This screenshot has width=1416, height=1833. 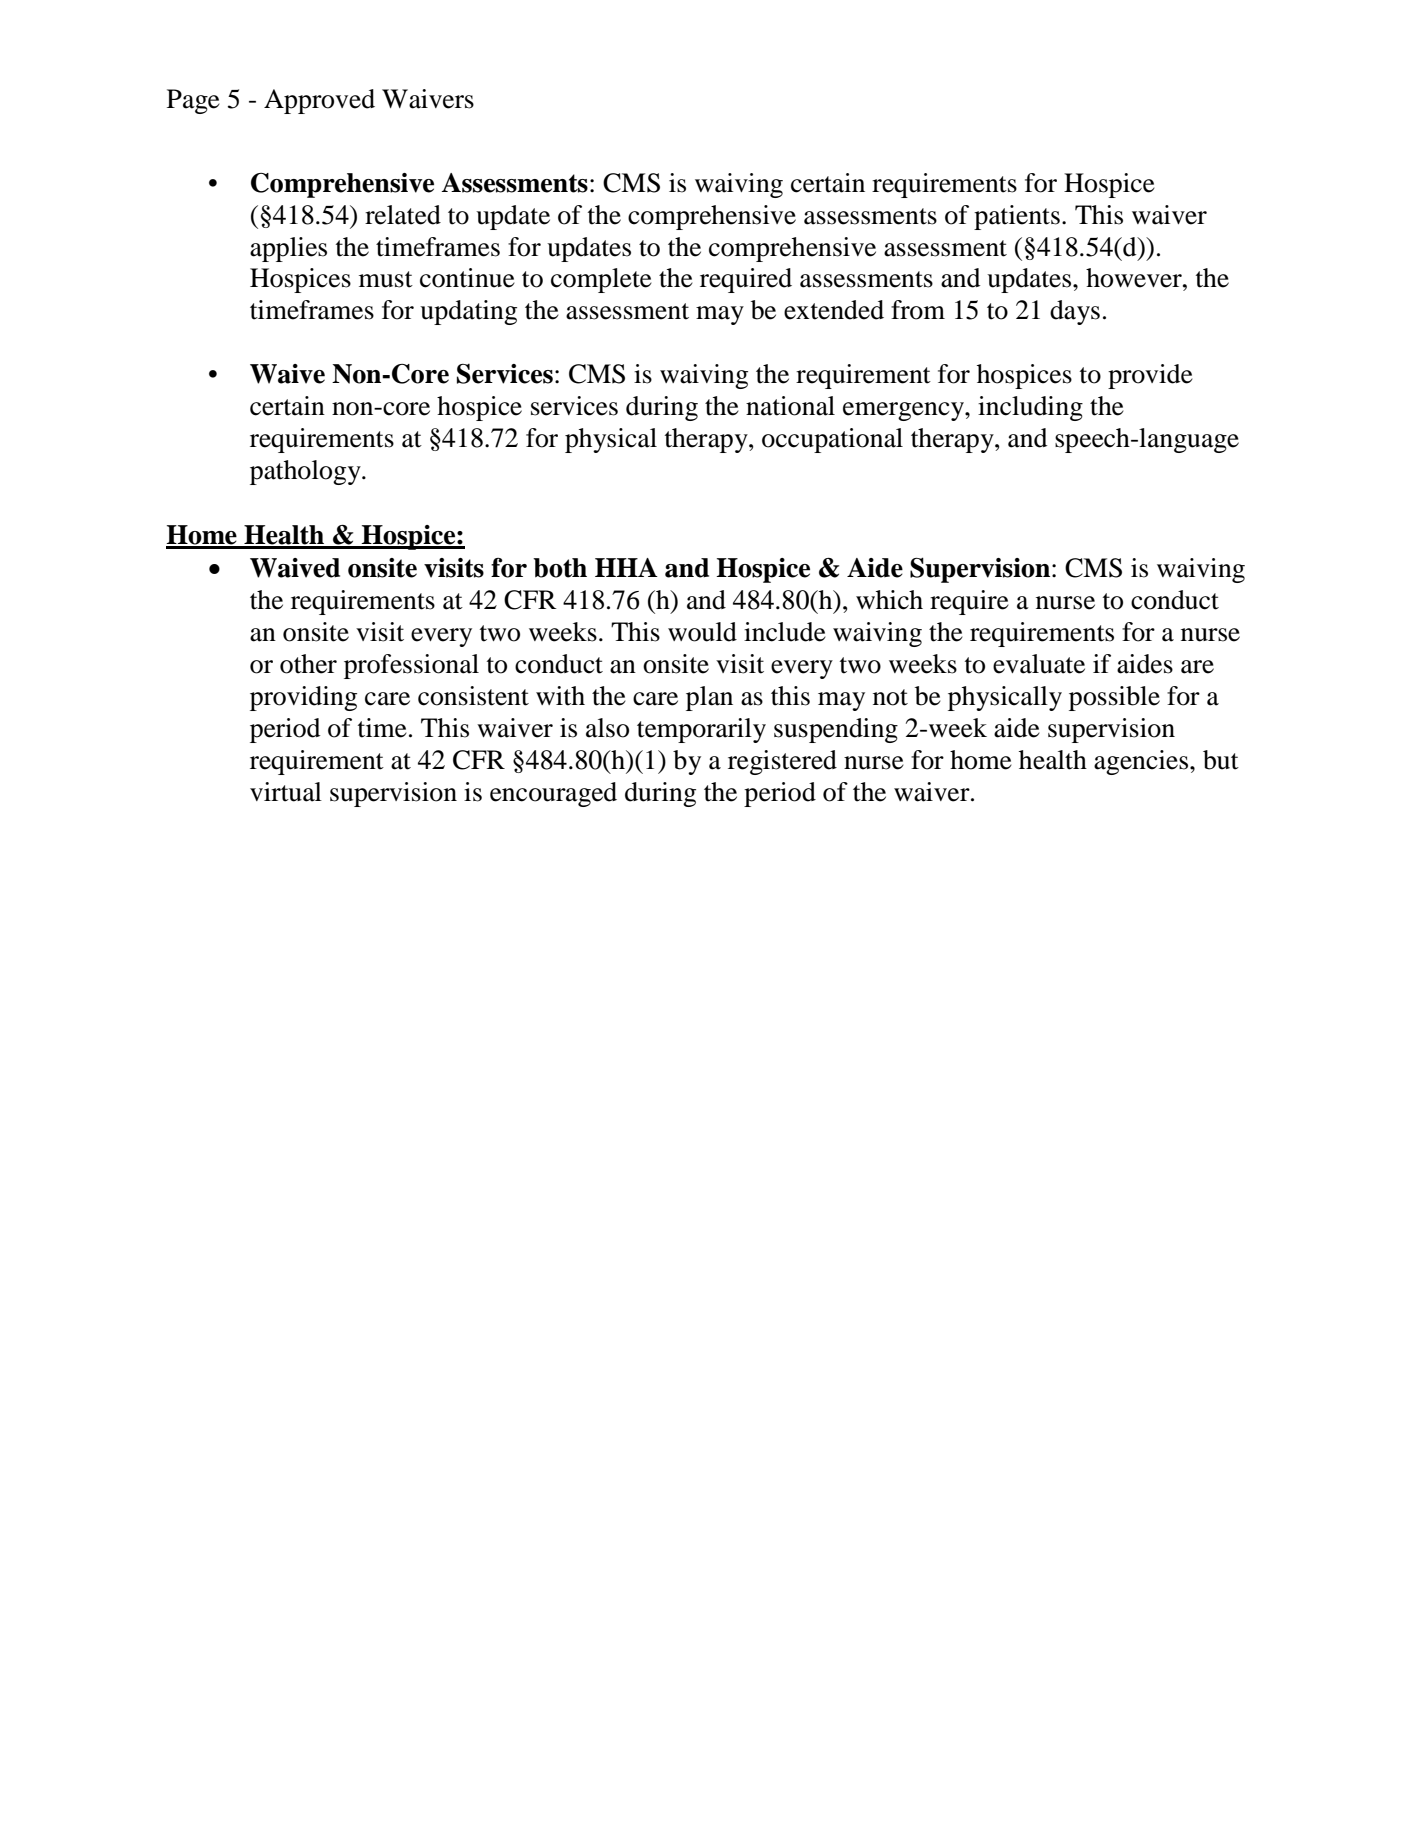 What do you see at coordinates (601, 280) in the screenshot?
I see `complete` at bounding box center [601, 280].
